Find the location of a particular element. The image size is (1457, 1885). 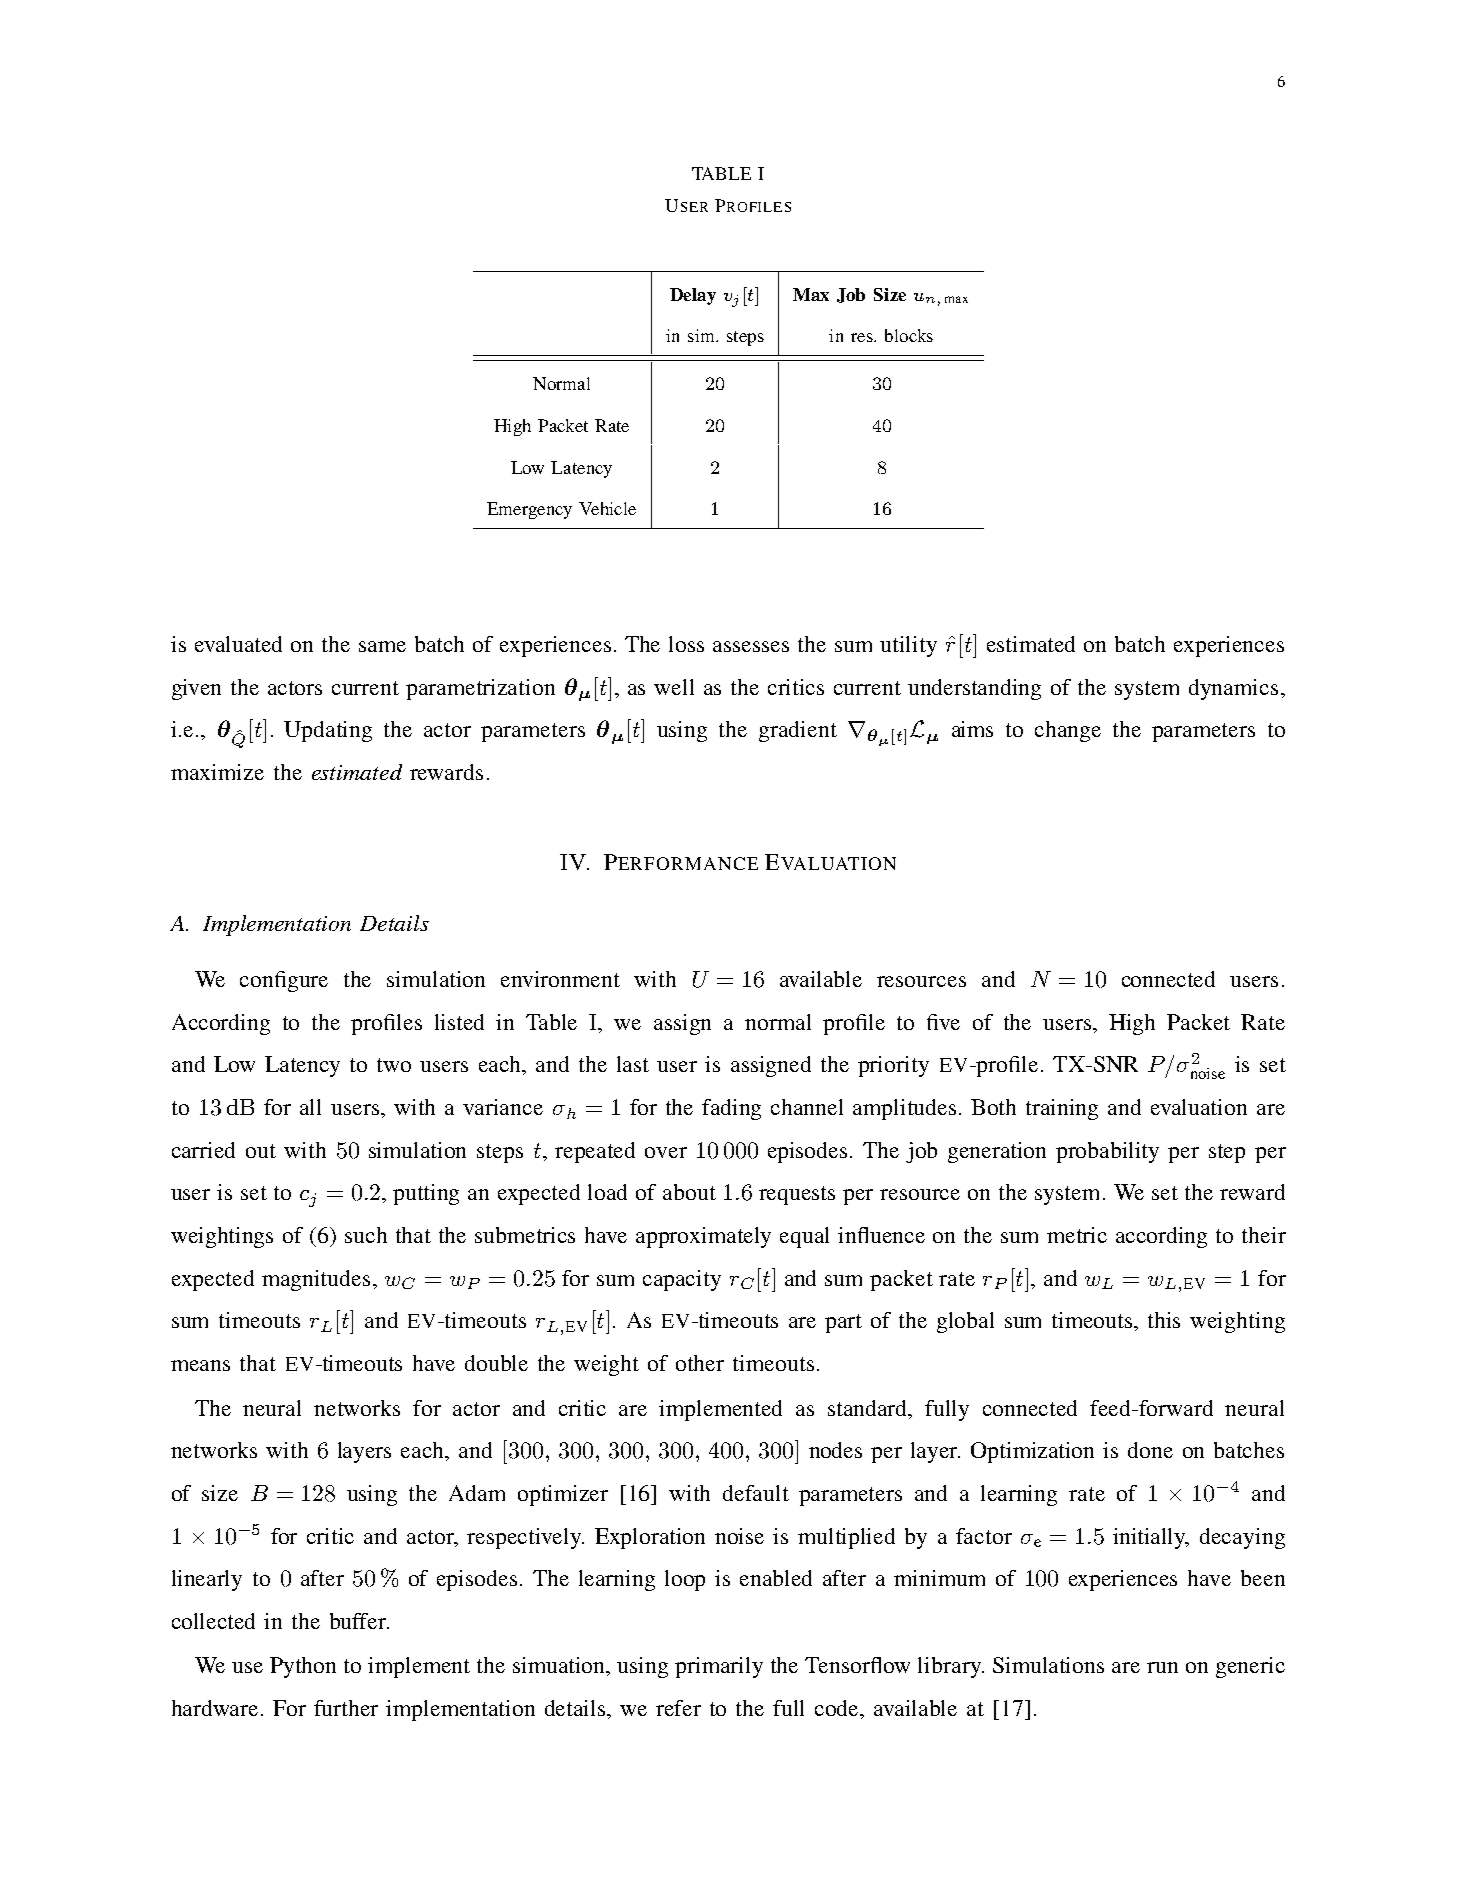

Python is located at coordinates (303, 1667).
